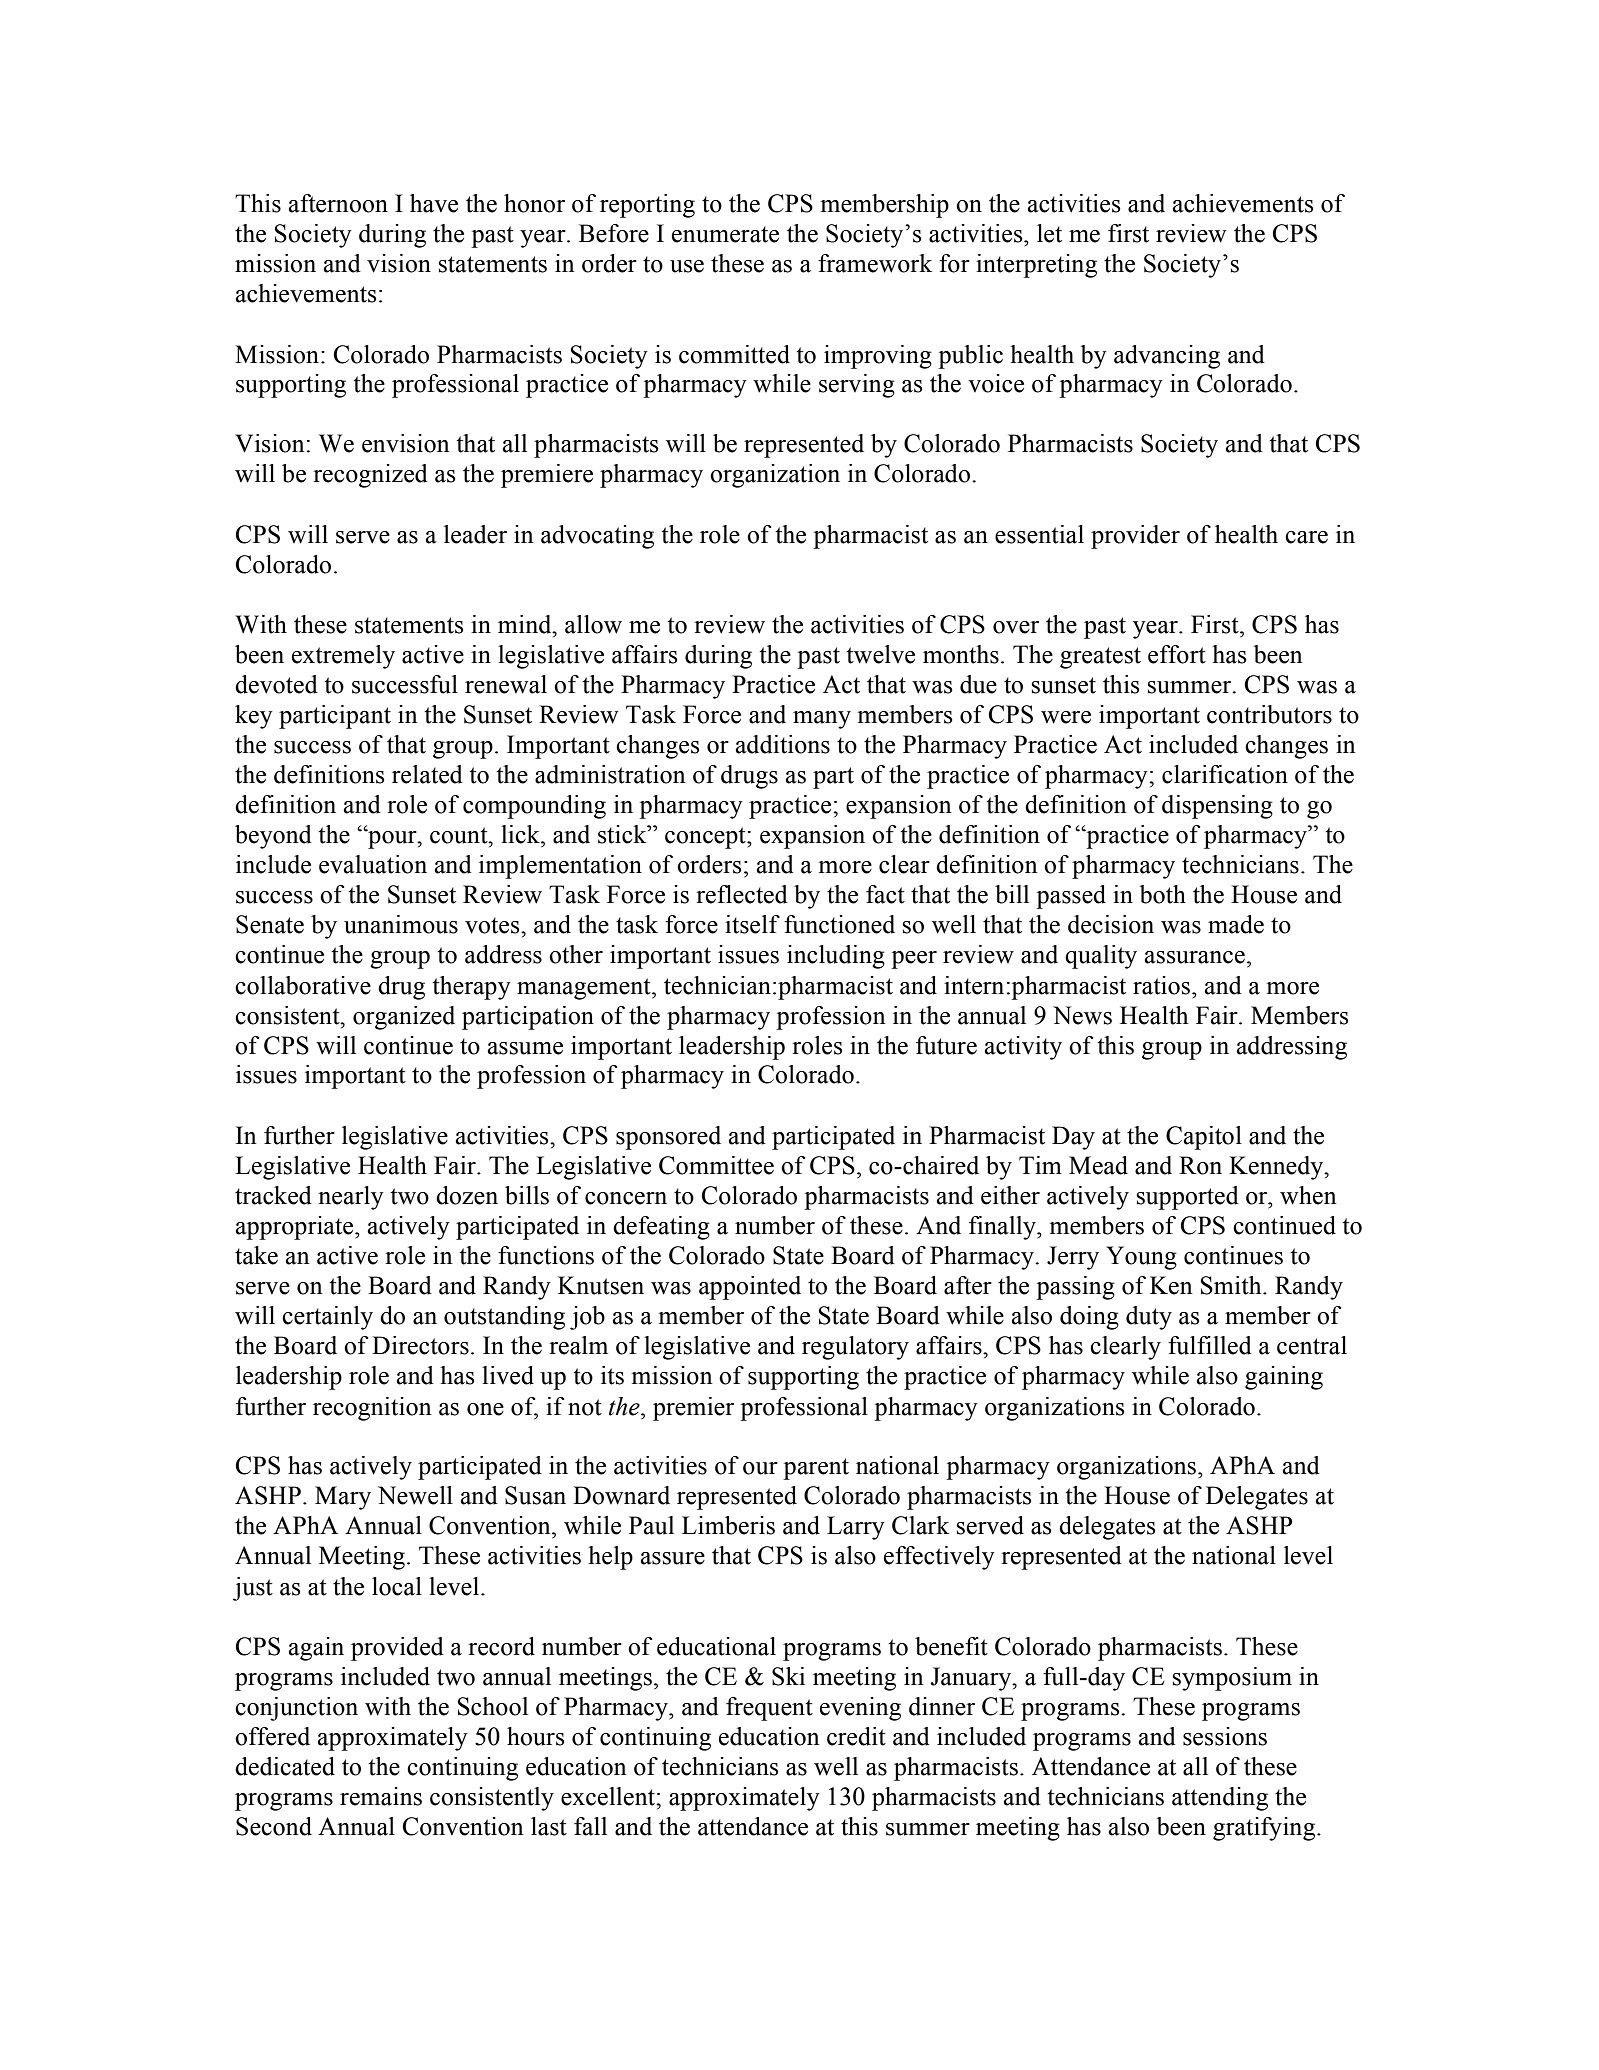 The width and height of the document is (1599, 2070). Describe the element at coordinates (1049, 233) in the document. I see `let` at that location.
